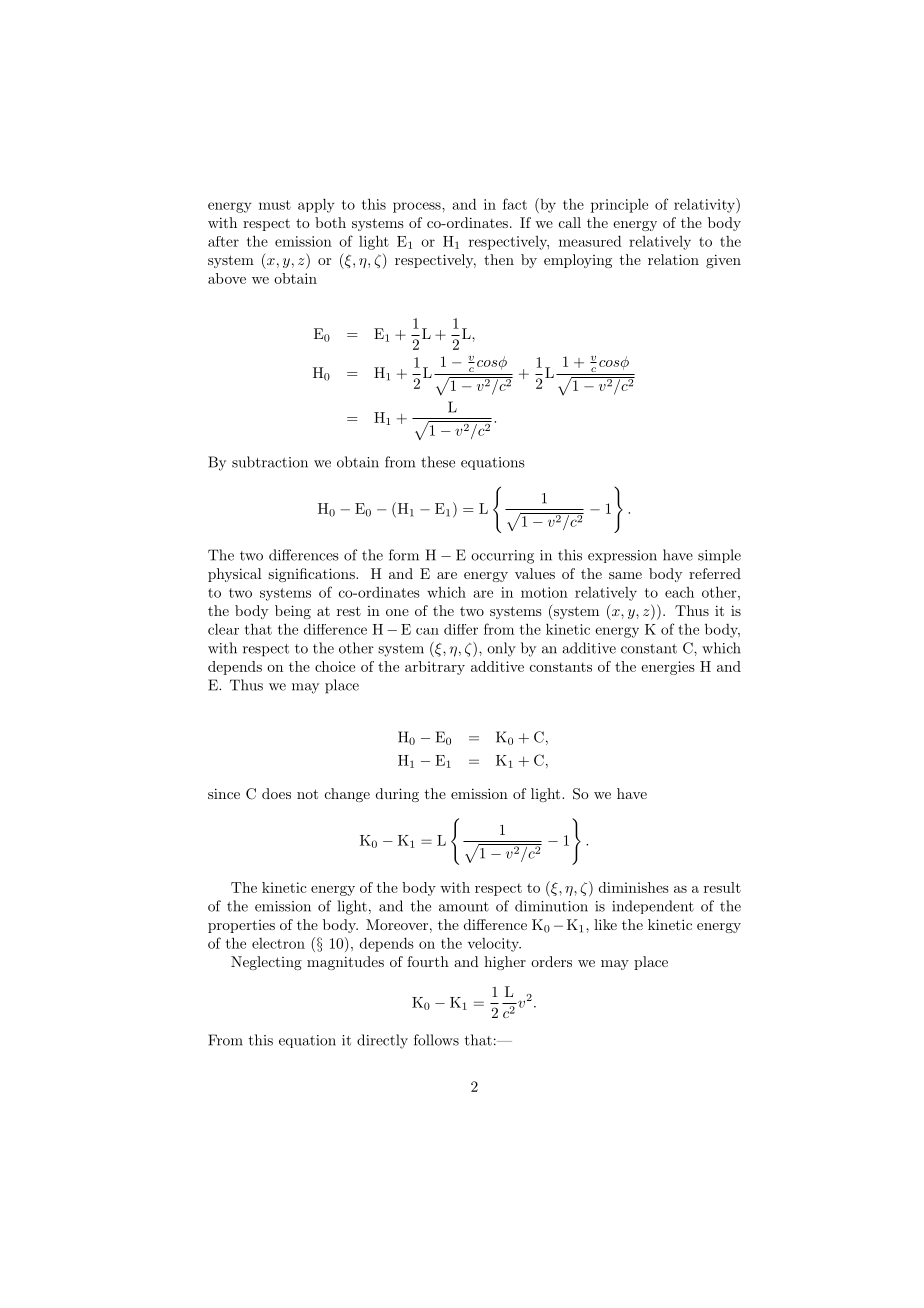  I want to click on diminishes, so click(634, 887).
